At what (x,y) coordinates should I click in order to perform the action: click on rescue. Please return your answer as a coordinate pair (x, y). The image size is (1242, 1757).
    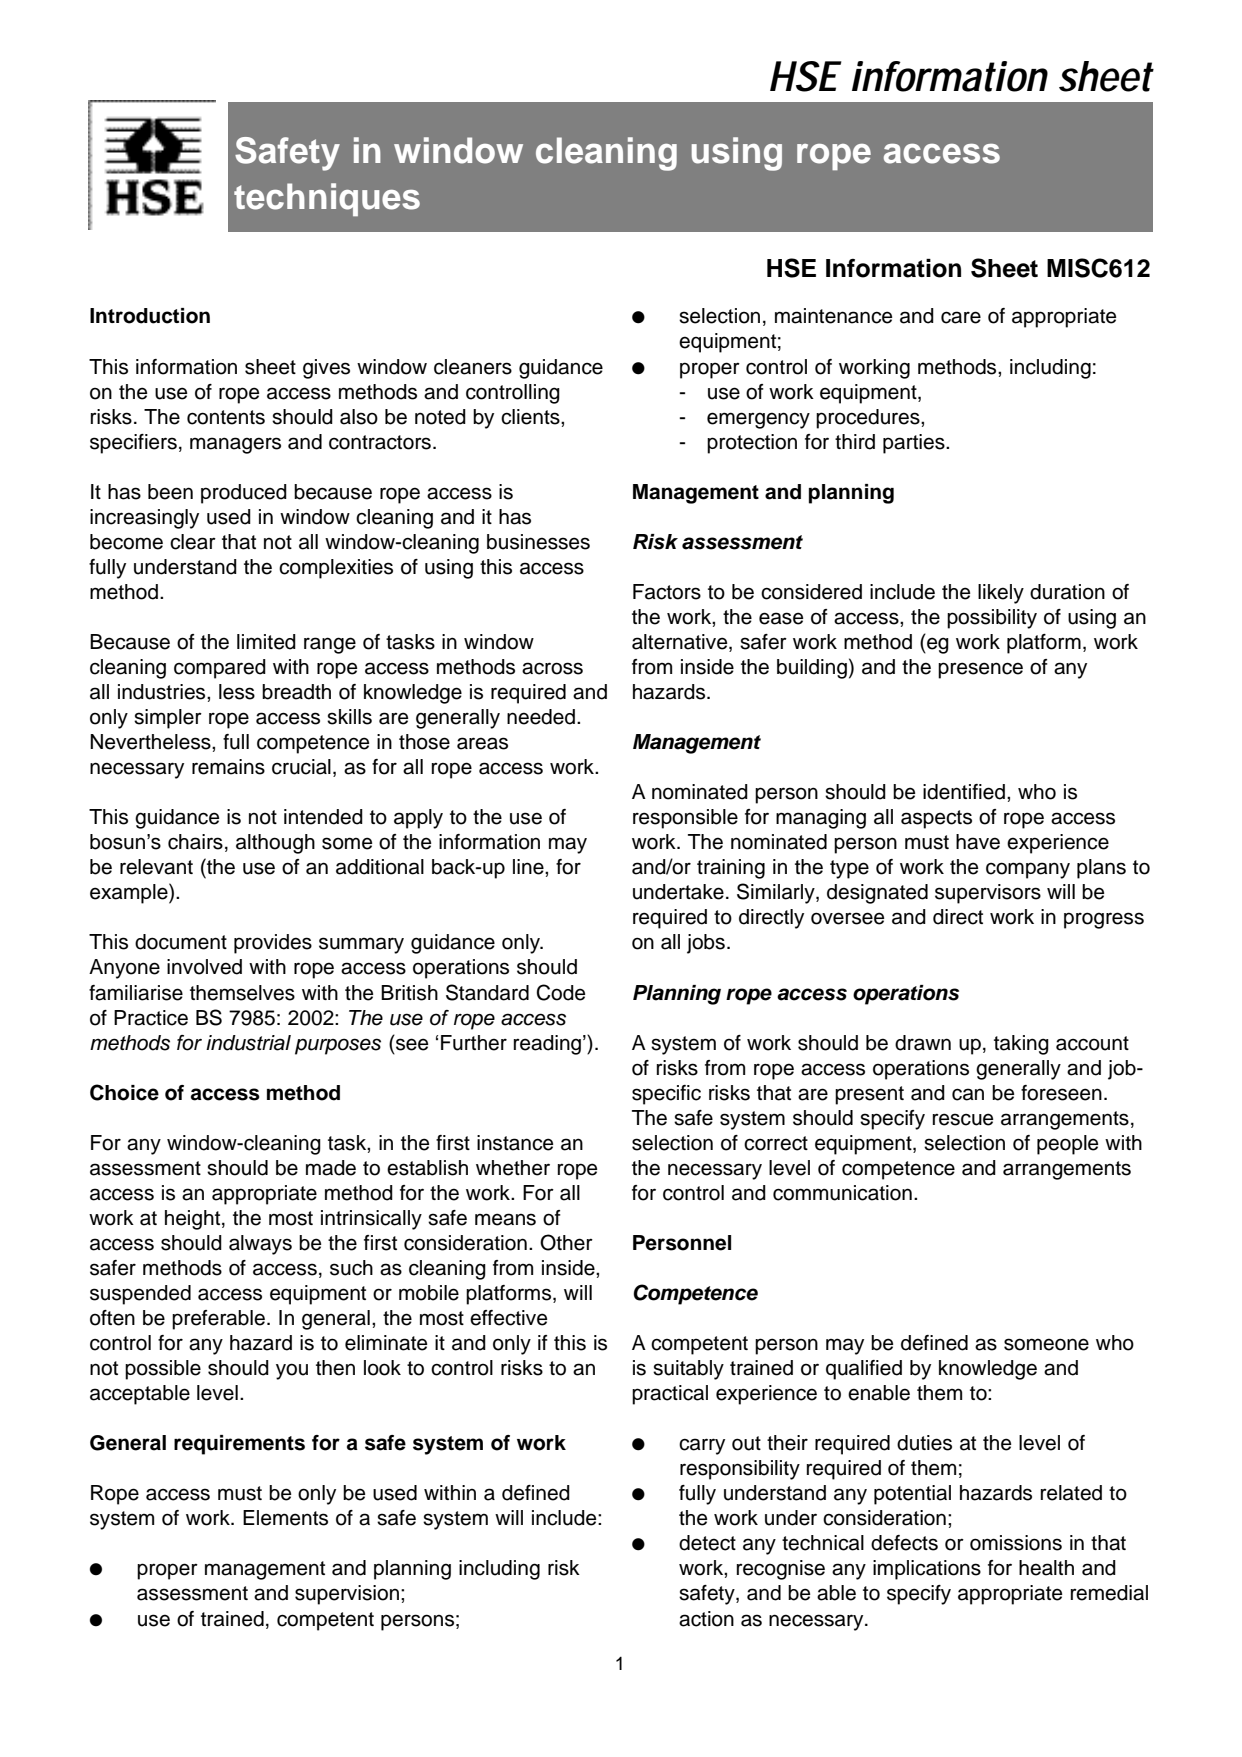
    Looking at the image, I should click on (963, 1119).
